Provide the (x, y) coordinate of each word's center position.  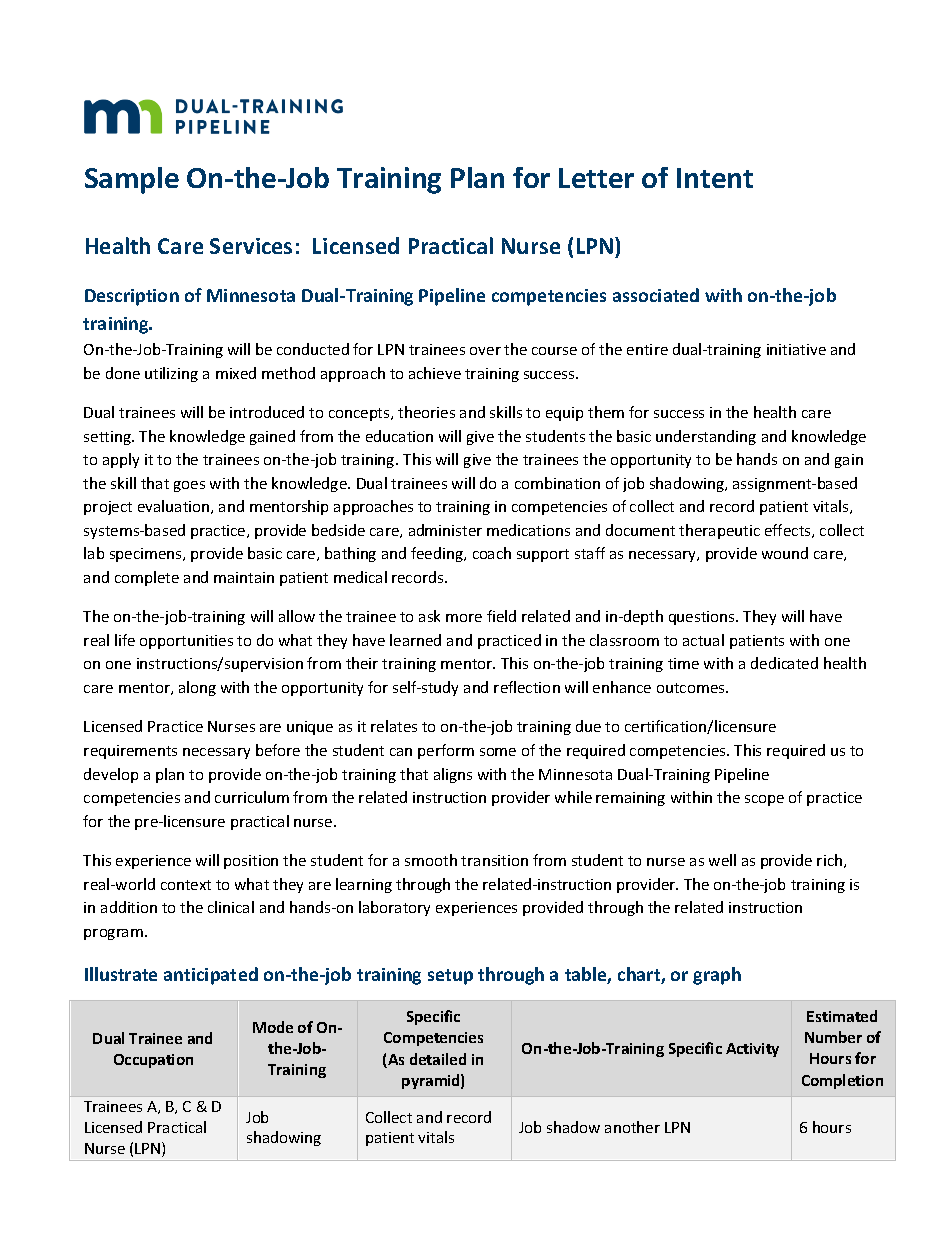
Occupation (153, 1061)
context (186, 885)
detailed (438, 1059)
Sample (132, 180)
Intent (715, 178)
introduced (267, 412)
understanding (706, 437)
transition (494, 860)
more (464, 618)
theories (426, 412)
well (722, 860)
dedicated (784, 663)
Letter (596, 178)
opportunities (186, 642)
